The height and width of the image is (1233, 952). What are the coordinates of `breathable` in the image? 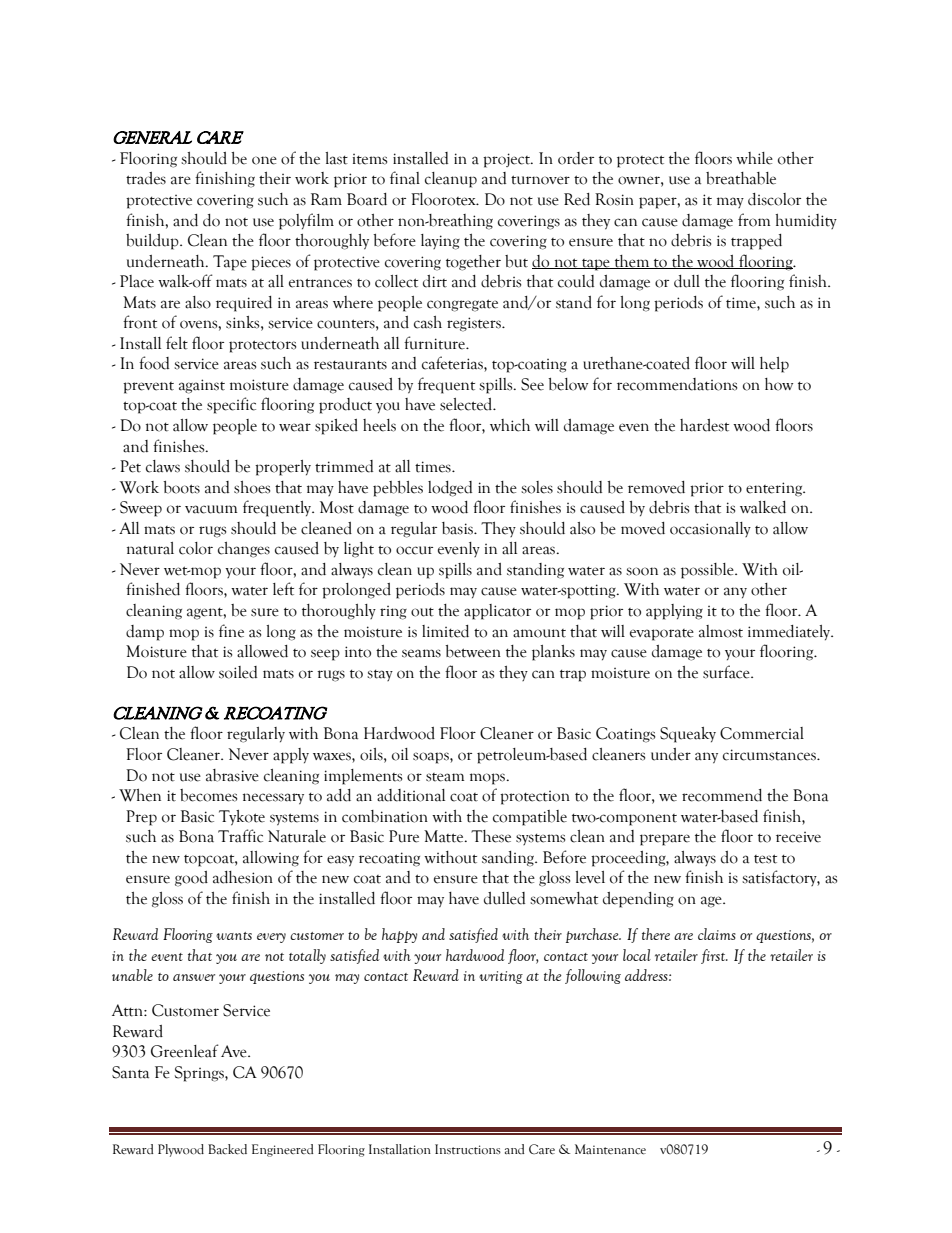 It's located at (741, 178).
